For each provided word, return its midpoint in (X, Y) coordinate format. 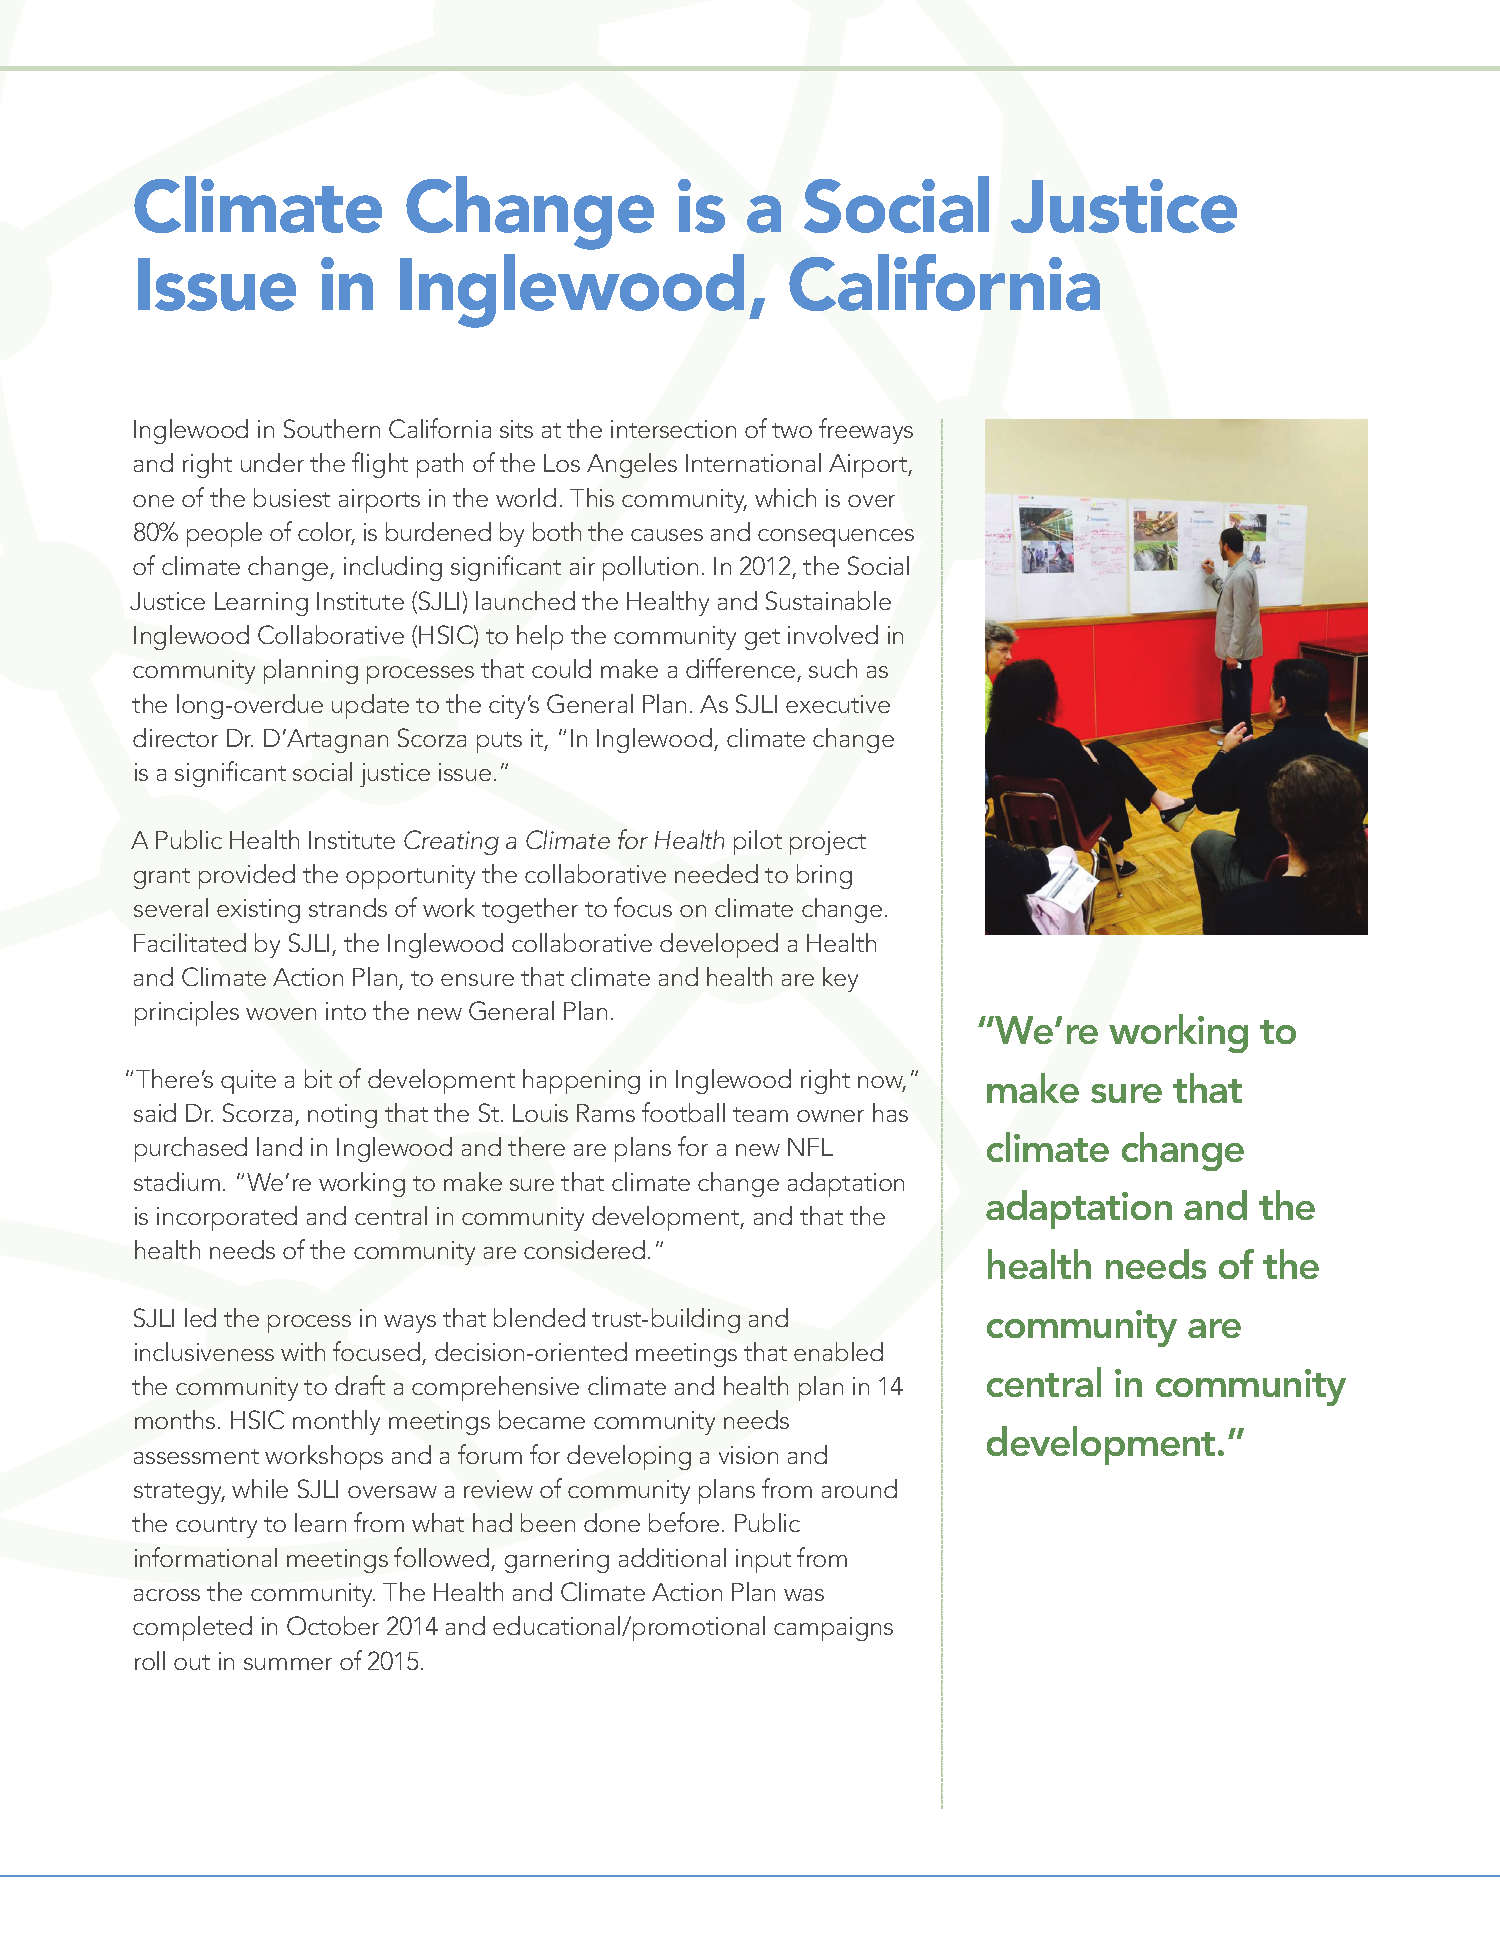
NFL (810, 1147)
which (785, 497)
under (272, 462)
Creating (451, 842)
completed (192, 1628)
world (526, 497)
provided (247, 876)
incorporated (227, 1218)
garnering (557, 1561)
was (804, 1595)
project (828, 843)
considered (584, 1249)
